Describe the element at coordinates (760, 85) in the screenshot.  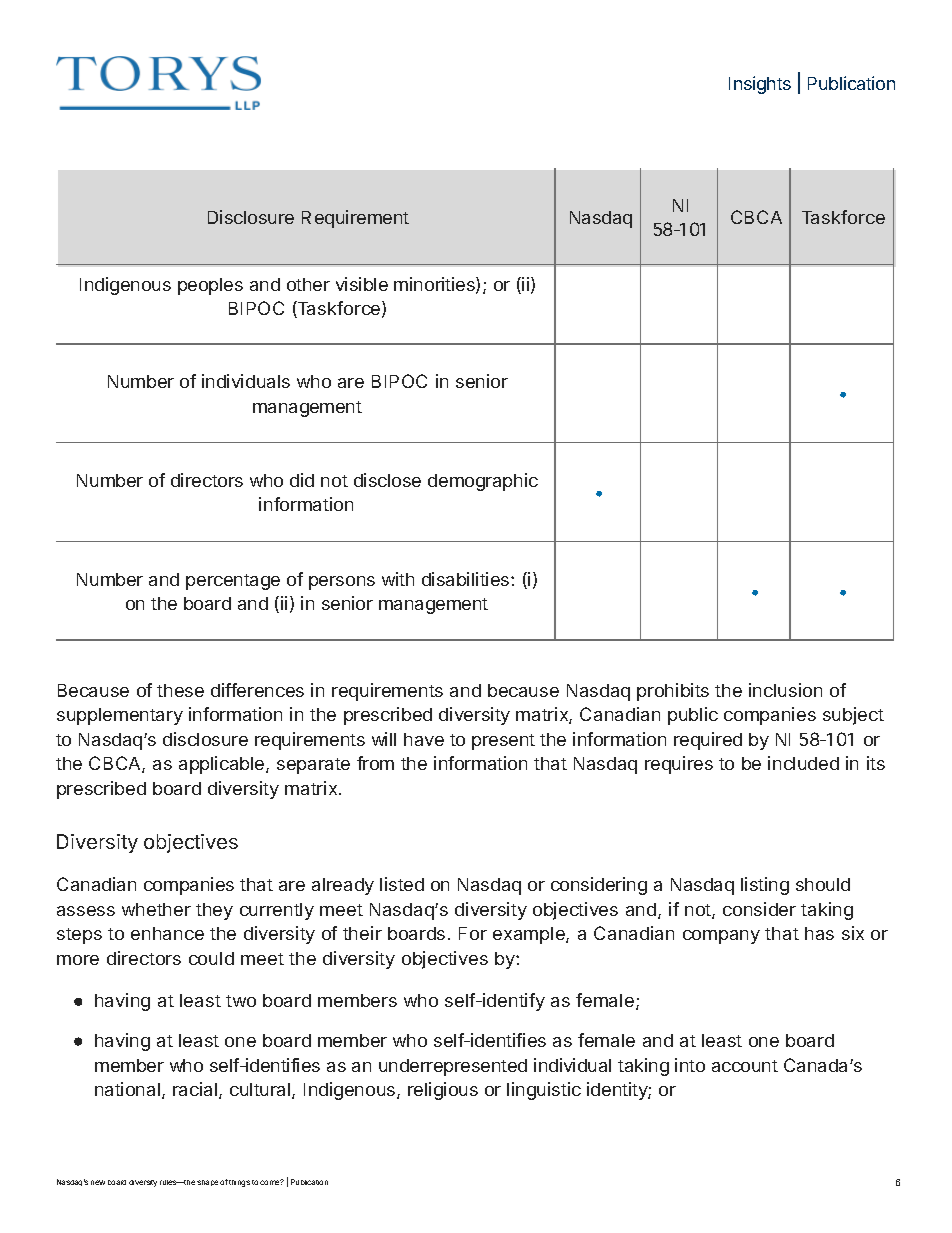
I see `Insights` at that location.
